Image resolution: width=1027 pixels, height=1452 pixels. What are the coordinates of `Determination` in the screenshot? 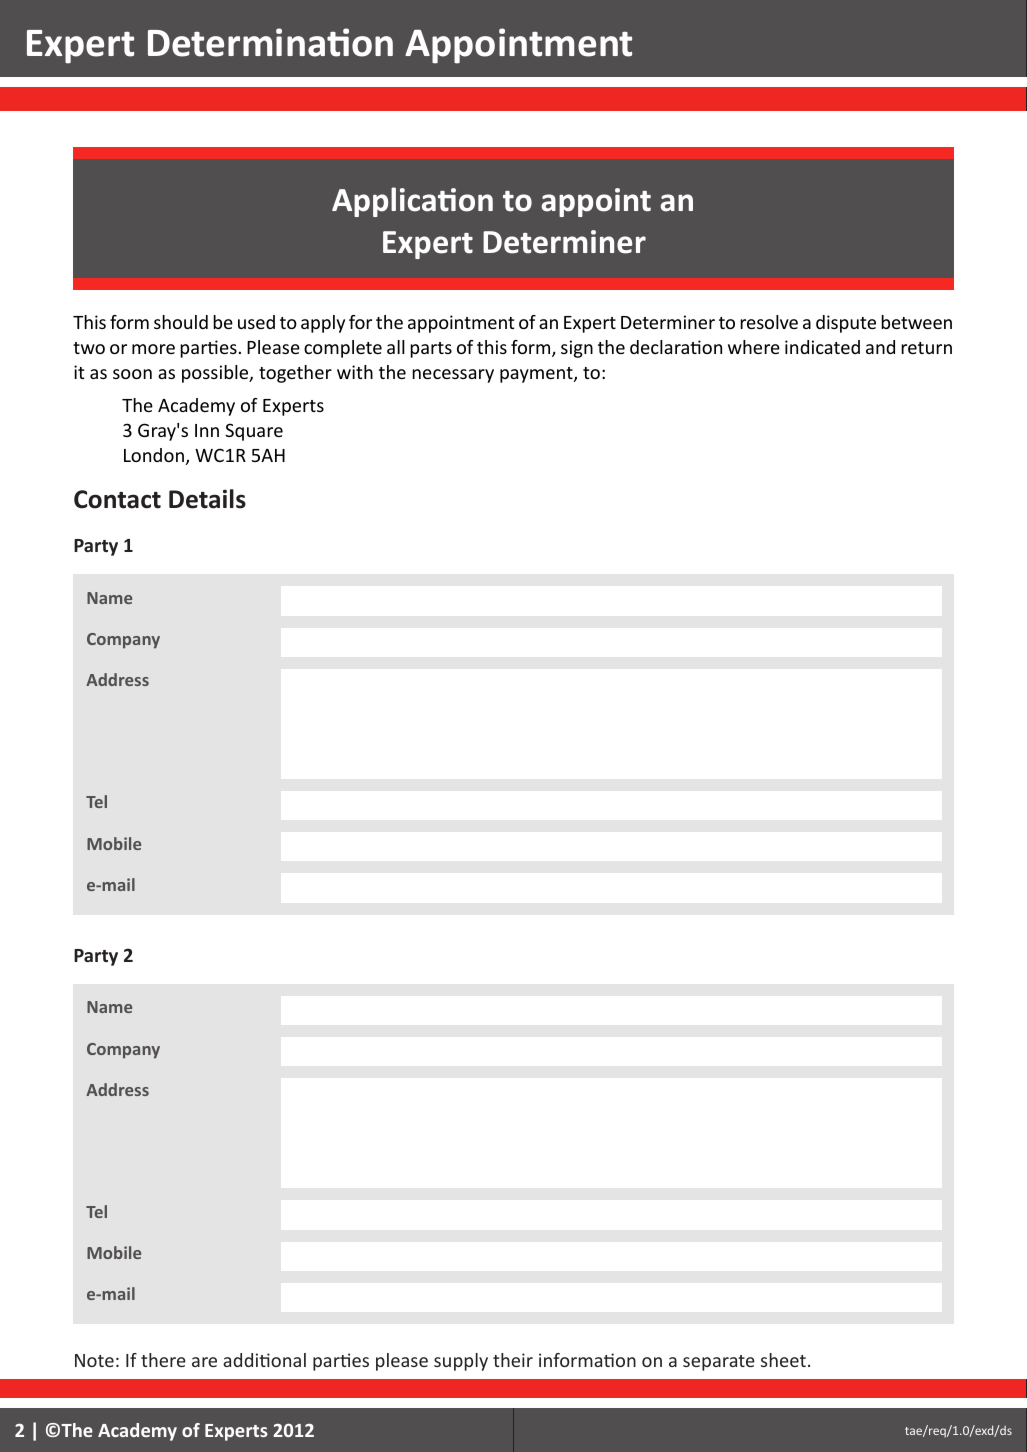 It's located at (270, 42).
